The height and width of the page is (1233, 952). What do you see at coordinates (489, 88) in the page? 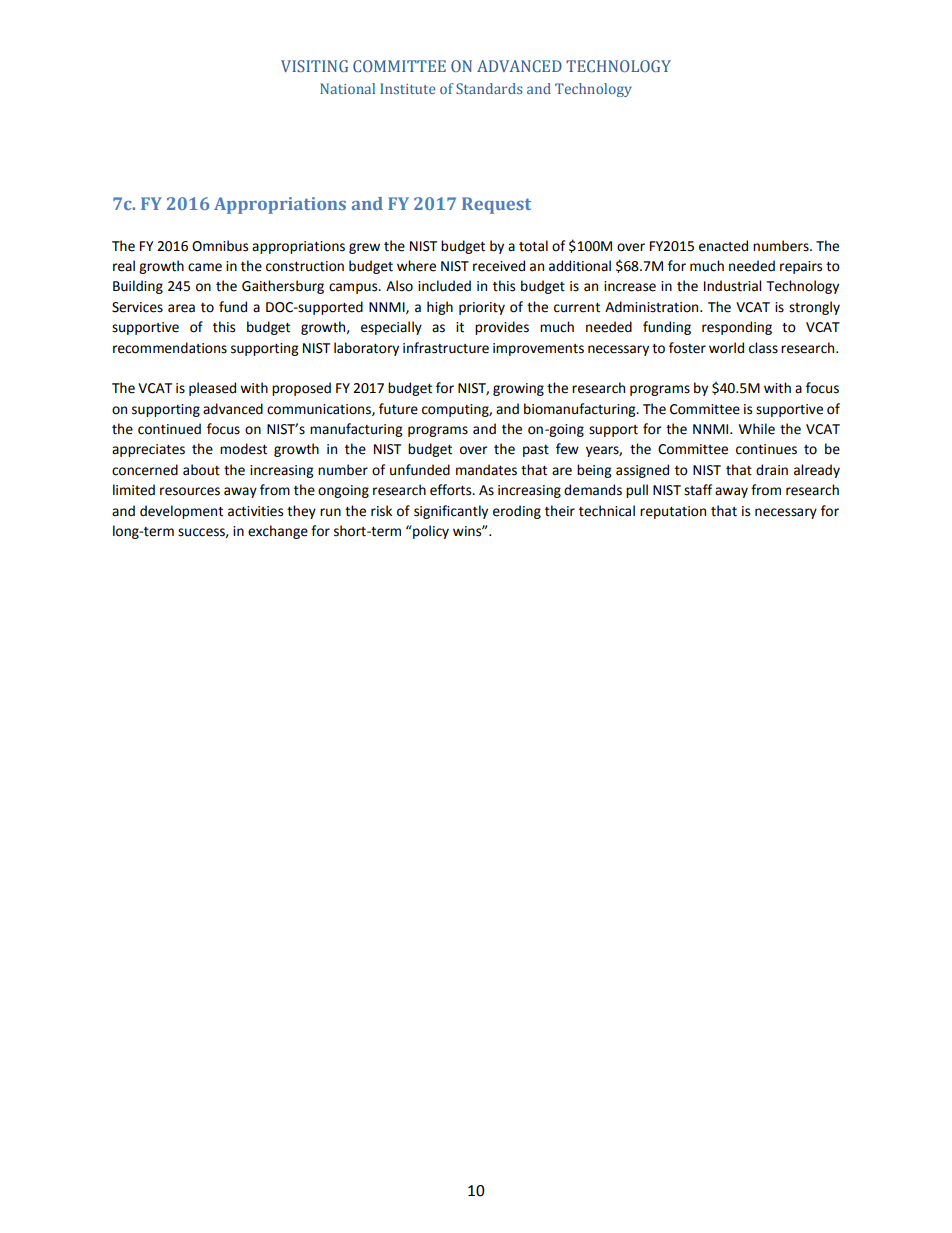
I see `Standards` at bounding box center [489, 88].
